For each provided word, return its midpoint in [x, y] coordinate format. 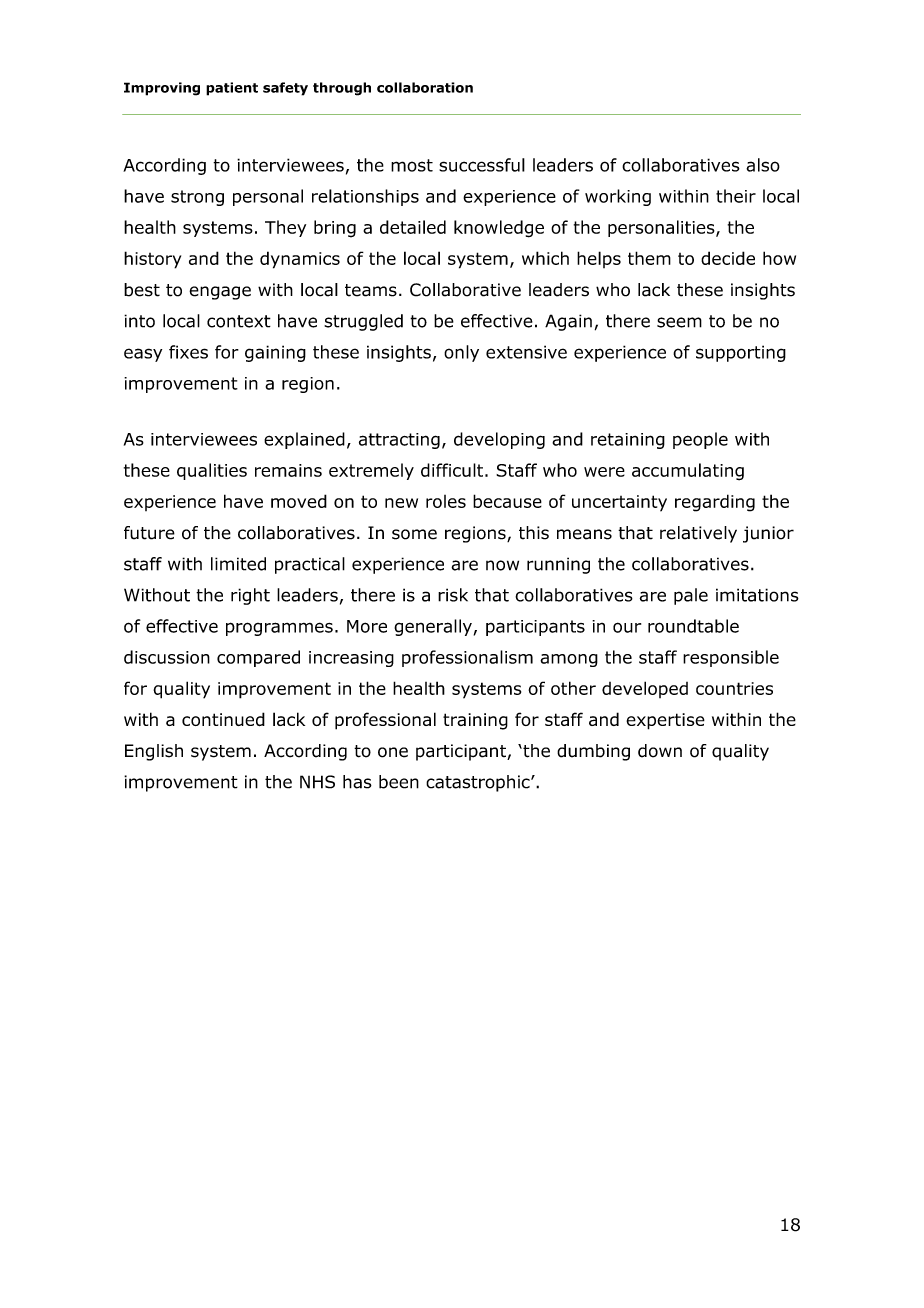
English [154, 752]
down [660, 751]
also [763, 165]
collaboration [425, 87]
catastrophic [479, 783]
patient [232, 89]
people [700, 440]
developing [499, 440]
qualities [212, 471]
